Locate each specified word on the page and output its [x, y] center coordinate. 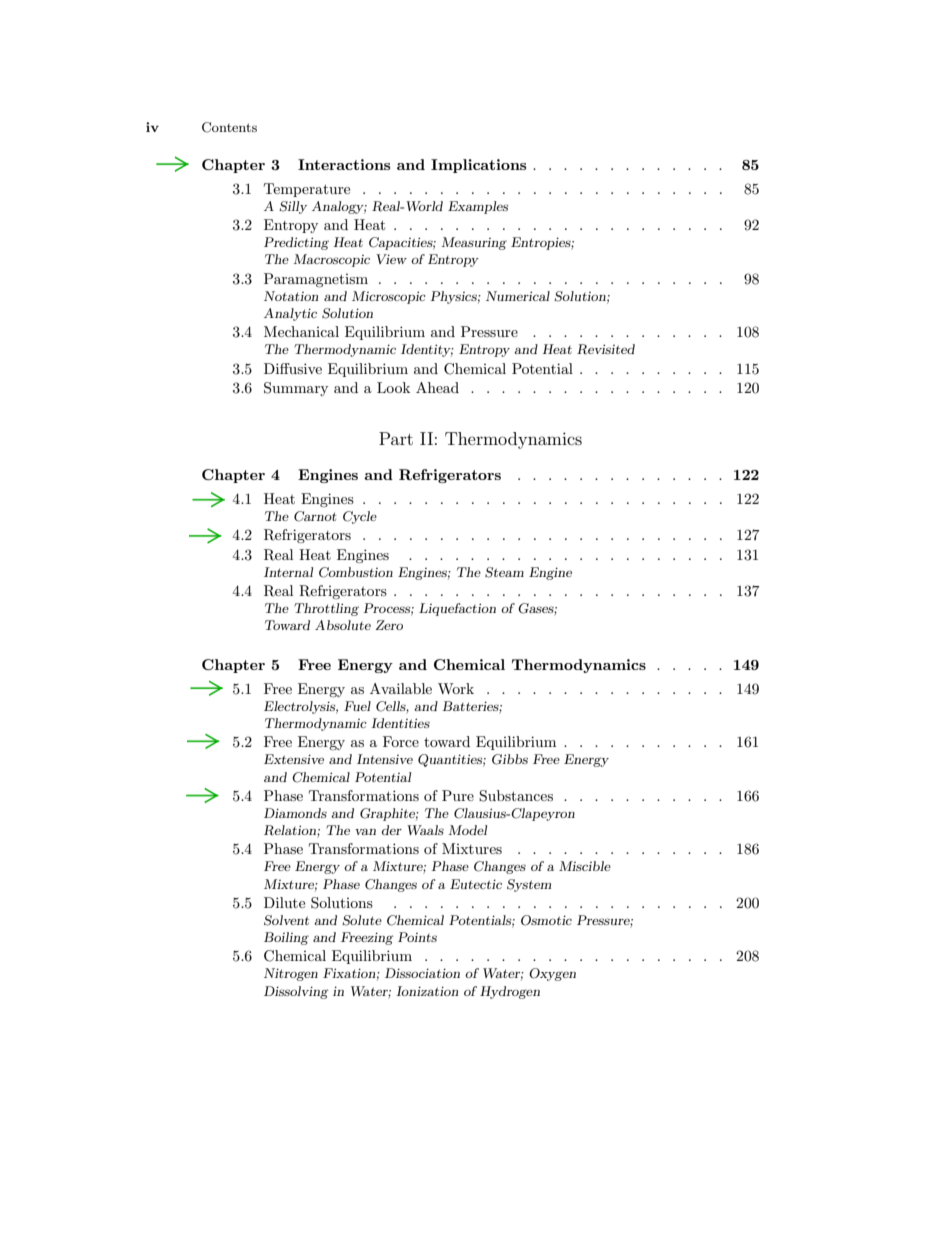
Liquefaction [457, 609]
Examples [478, 207]
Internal [288, 572]
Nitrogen [291, 974]
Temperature [307, 190]
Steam [504, 572]
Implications [478, 166]
